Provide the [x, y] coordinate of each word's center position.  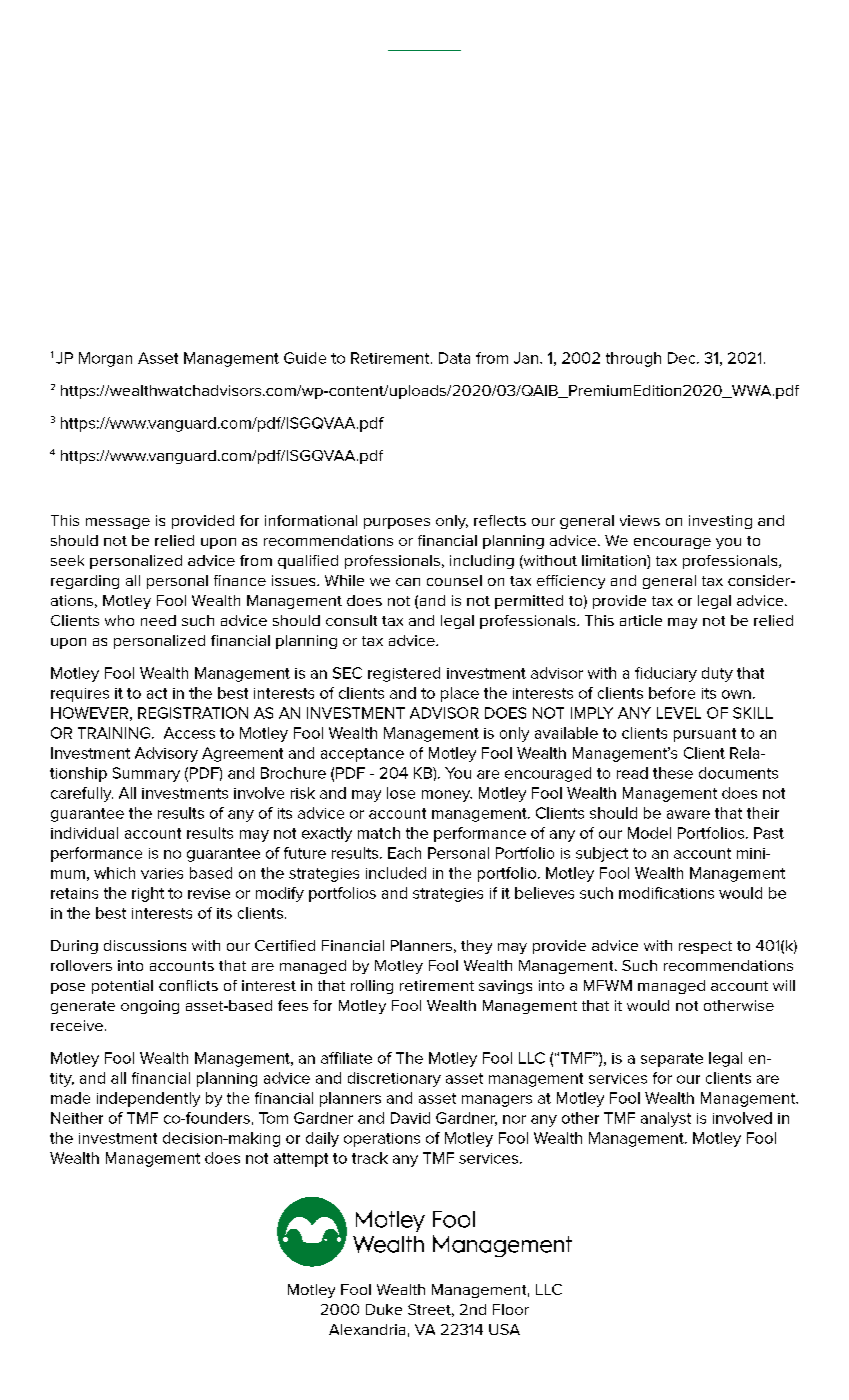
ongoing [150, 1007]
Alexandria [367, 1329]
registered [404, 674]
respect [705, 947]
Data [454, 358]
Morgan [105, 359]
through [633, 359]
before [672, 693]
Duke [384, 1309]
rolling [372, 987]
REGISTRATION [193, 713]
